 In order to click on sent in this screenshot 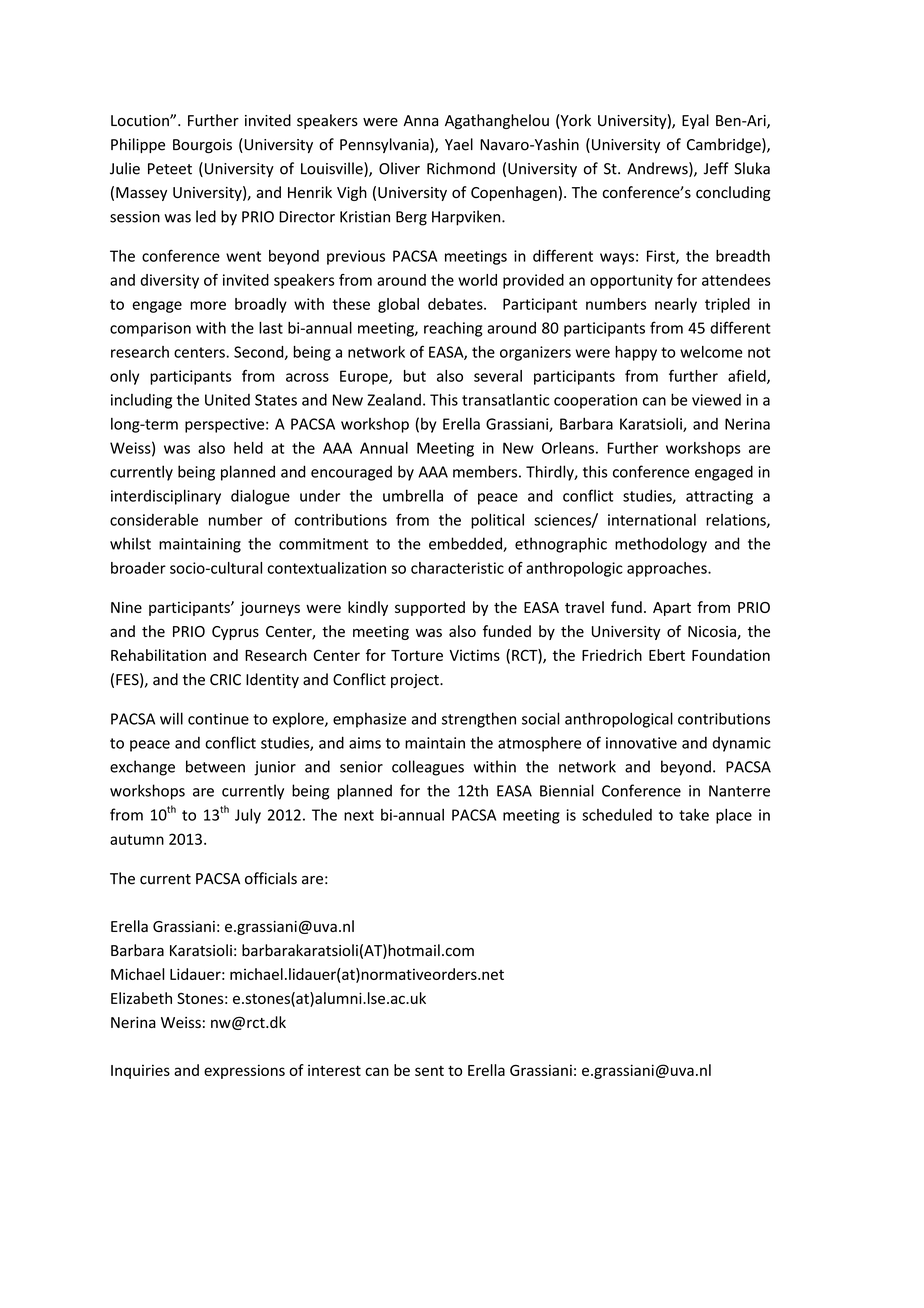, I will do `click(429, 1071)`.
